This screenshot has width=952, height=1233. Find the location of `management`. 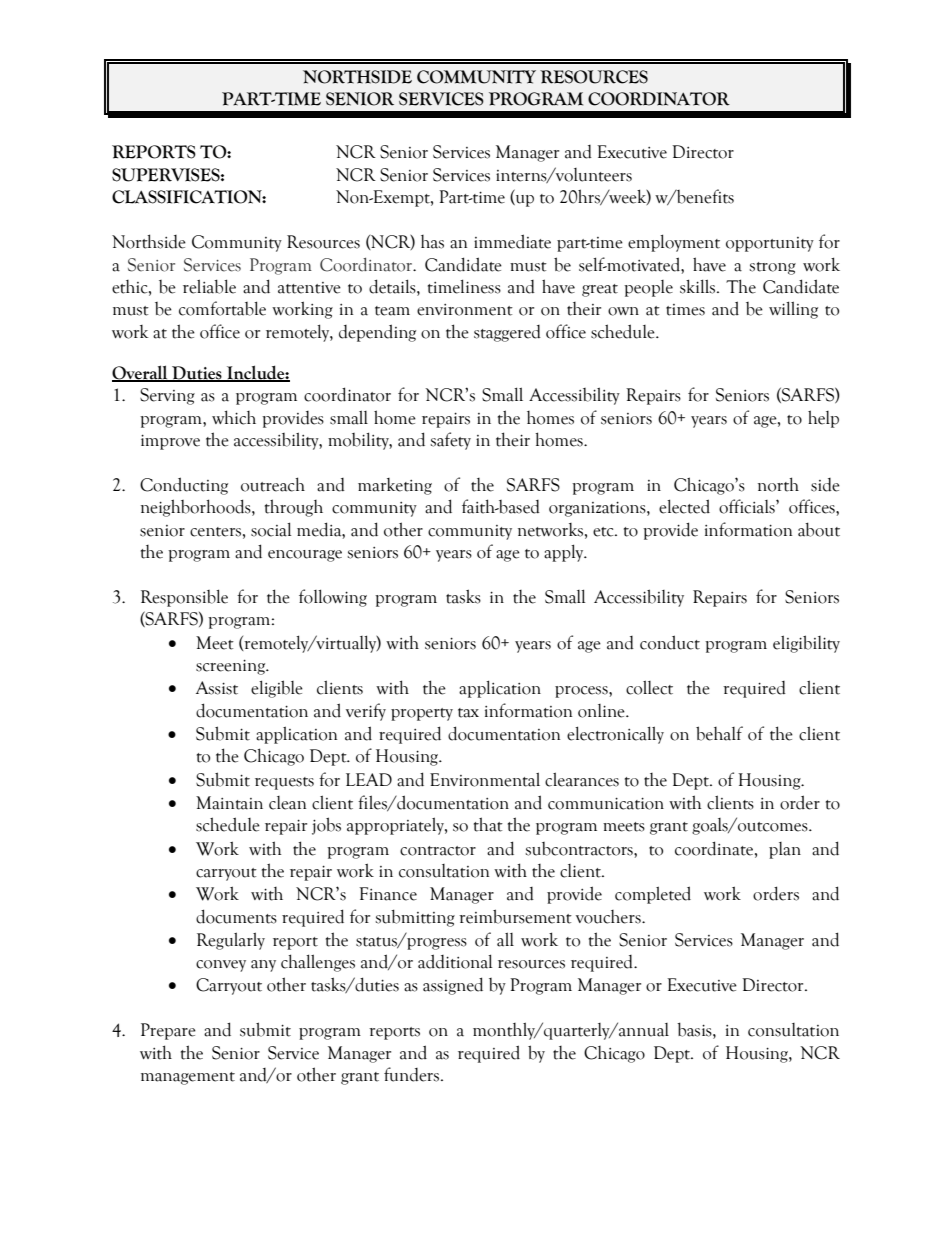

management is located at coordinates (188, 1078).
